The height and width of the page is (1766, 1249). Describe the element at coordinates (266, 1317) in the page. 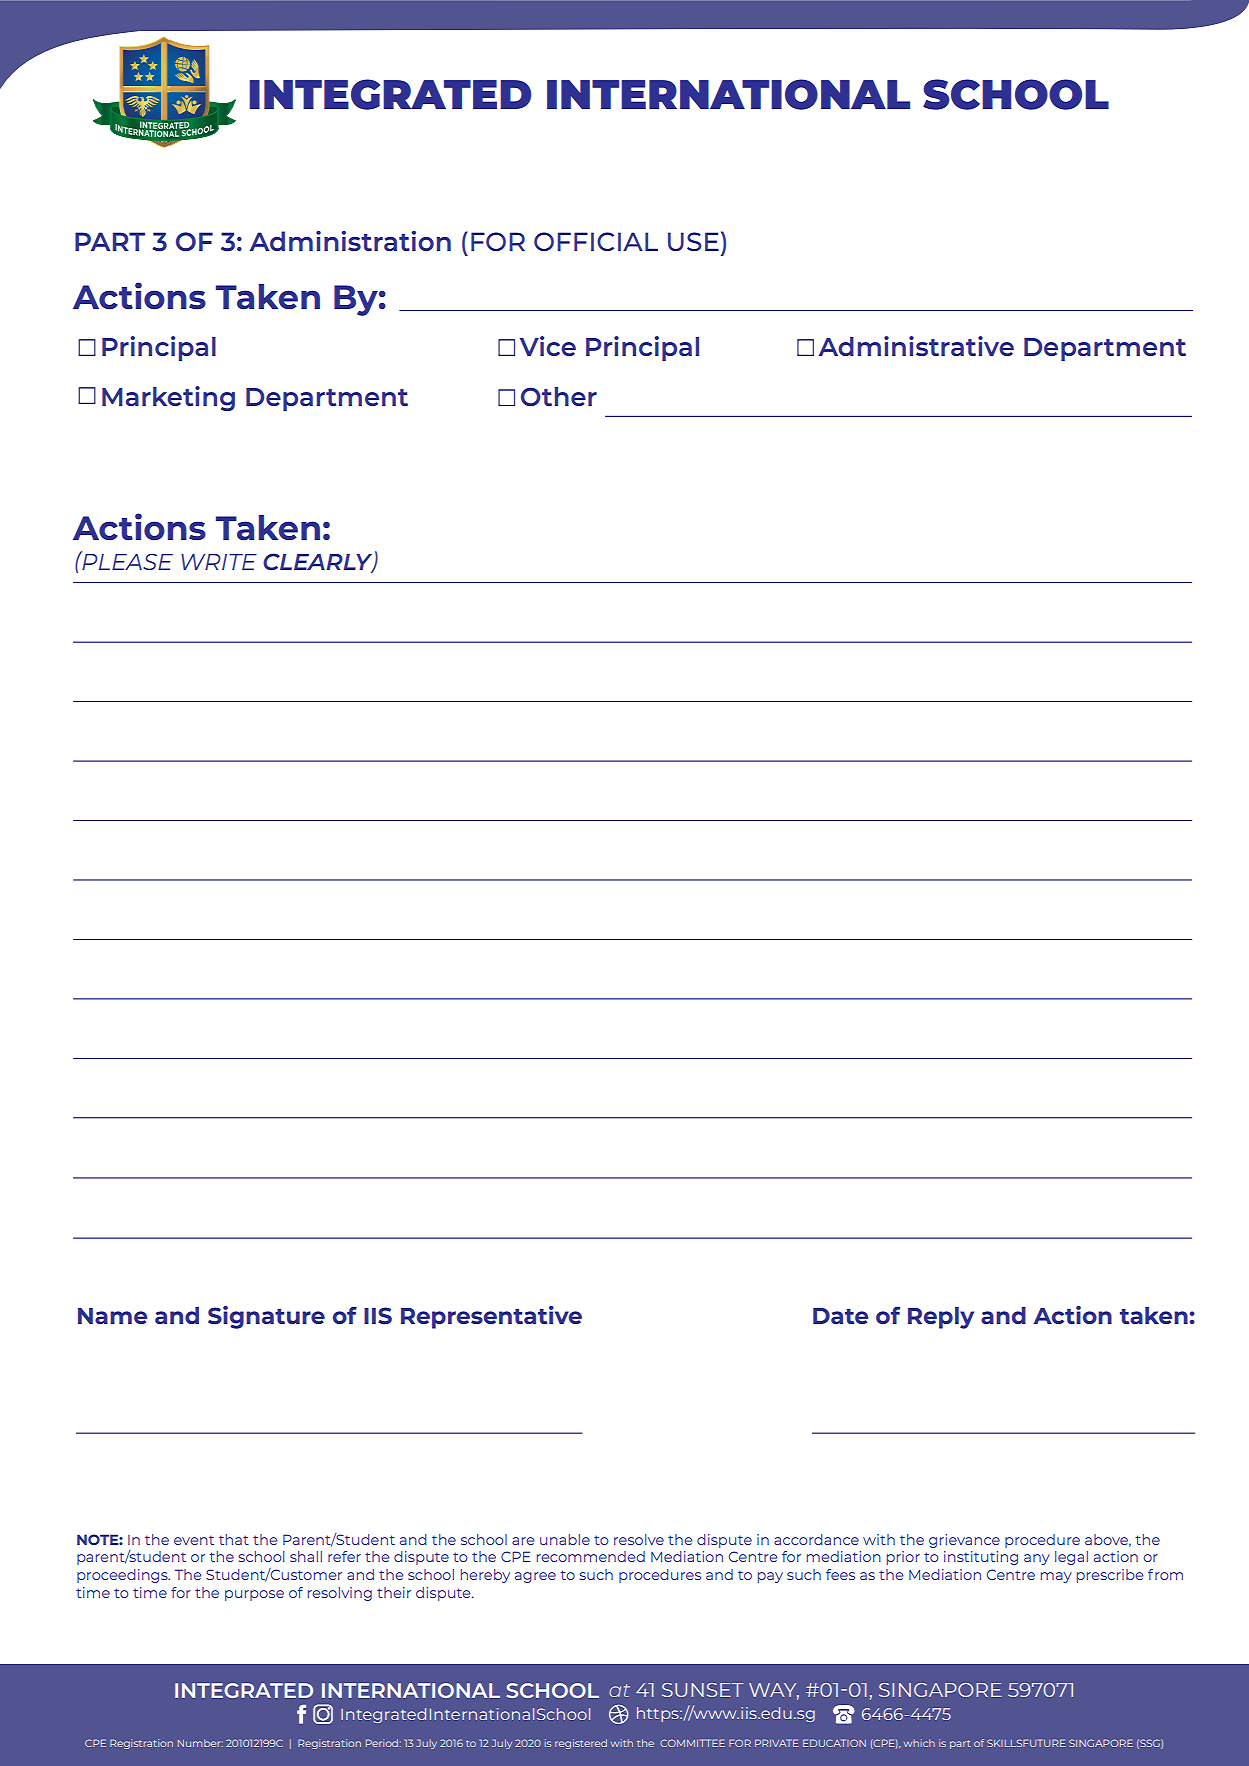

I see `Signature` at that location.
